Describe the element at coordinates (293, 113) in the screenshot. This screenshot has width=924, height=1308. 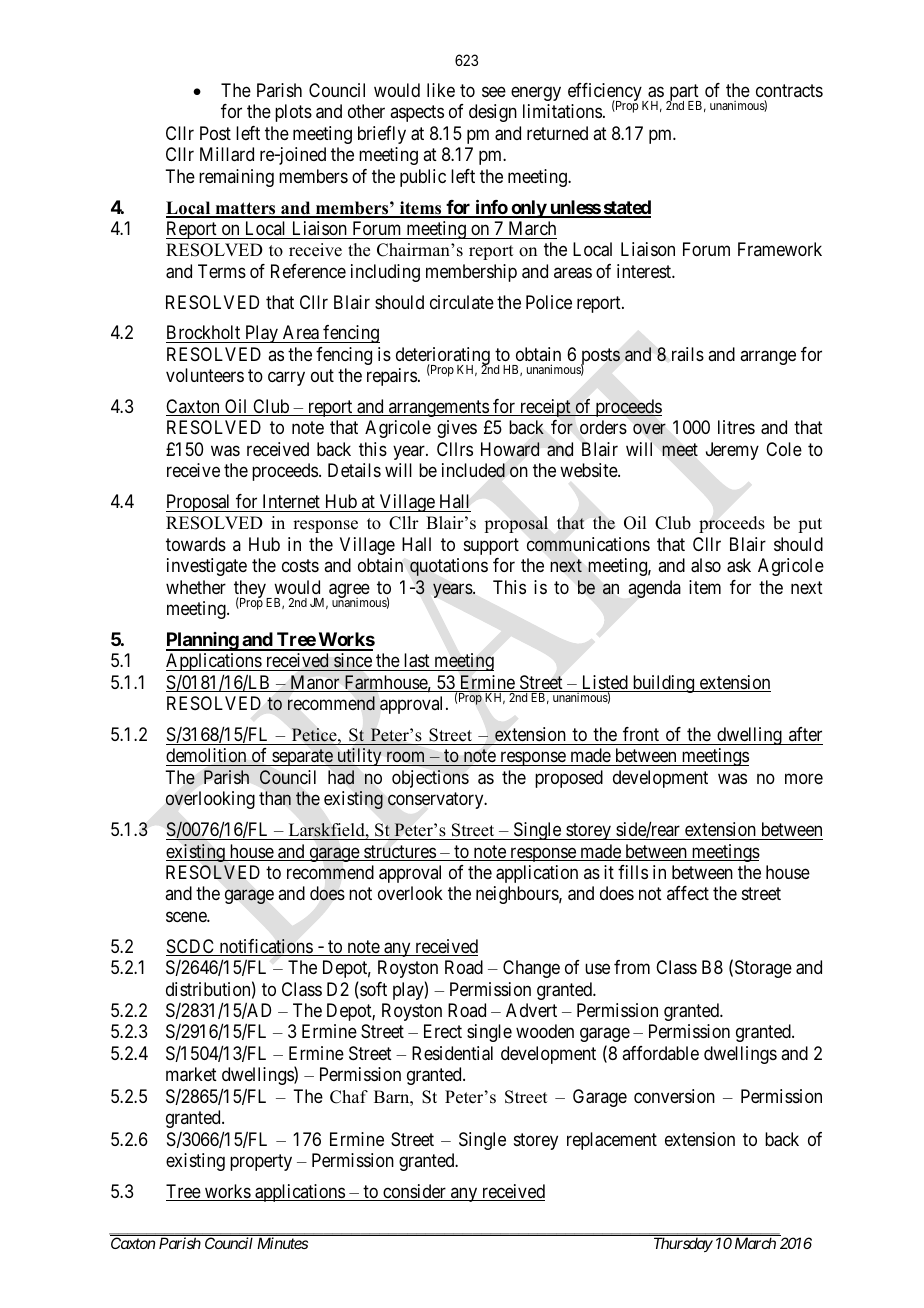
I see `plots` at that location.
